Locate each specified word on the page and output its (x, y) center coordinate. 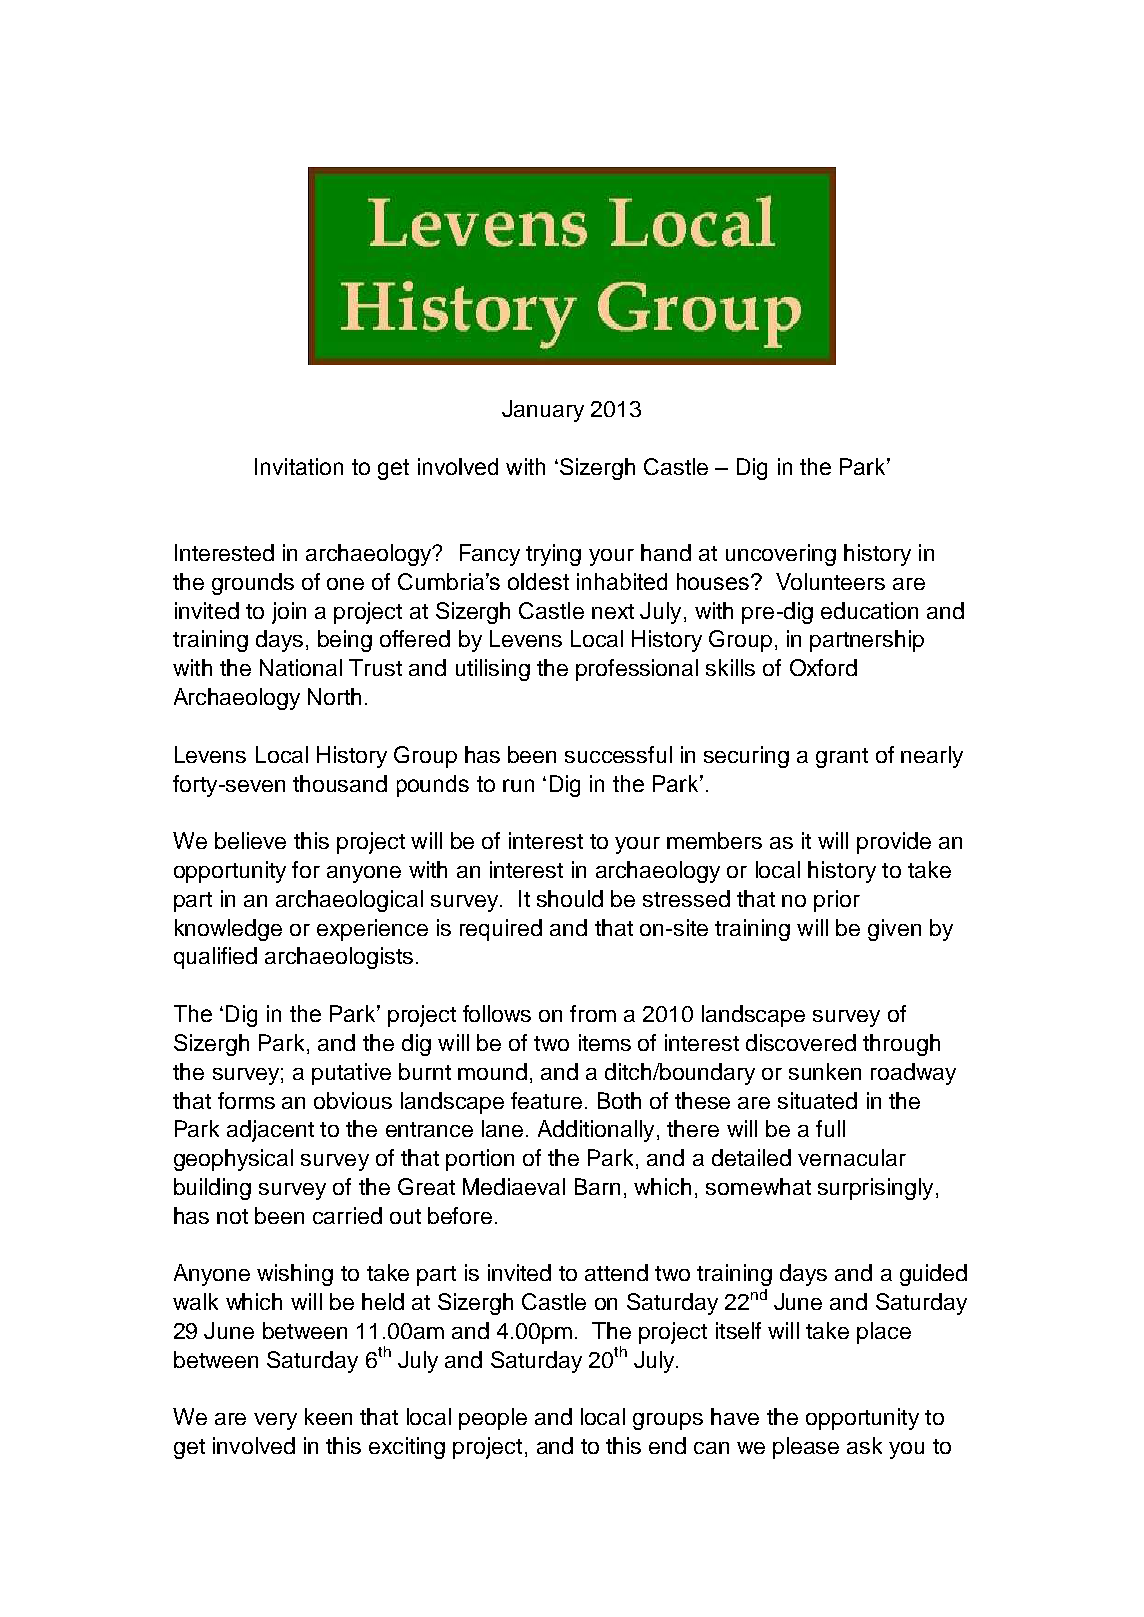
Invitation (299, 466)
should (570, 898)
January (543, 411)
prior (837, 901)
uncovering (781, 555)
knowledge (228, 930)
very (275, 1421)
